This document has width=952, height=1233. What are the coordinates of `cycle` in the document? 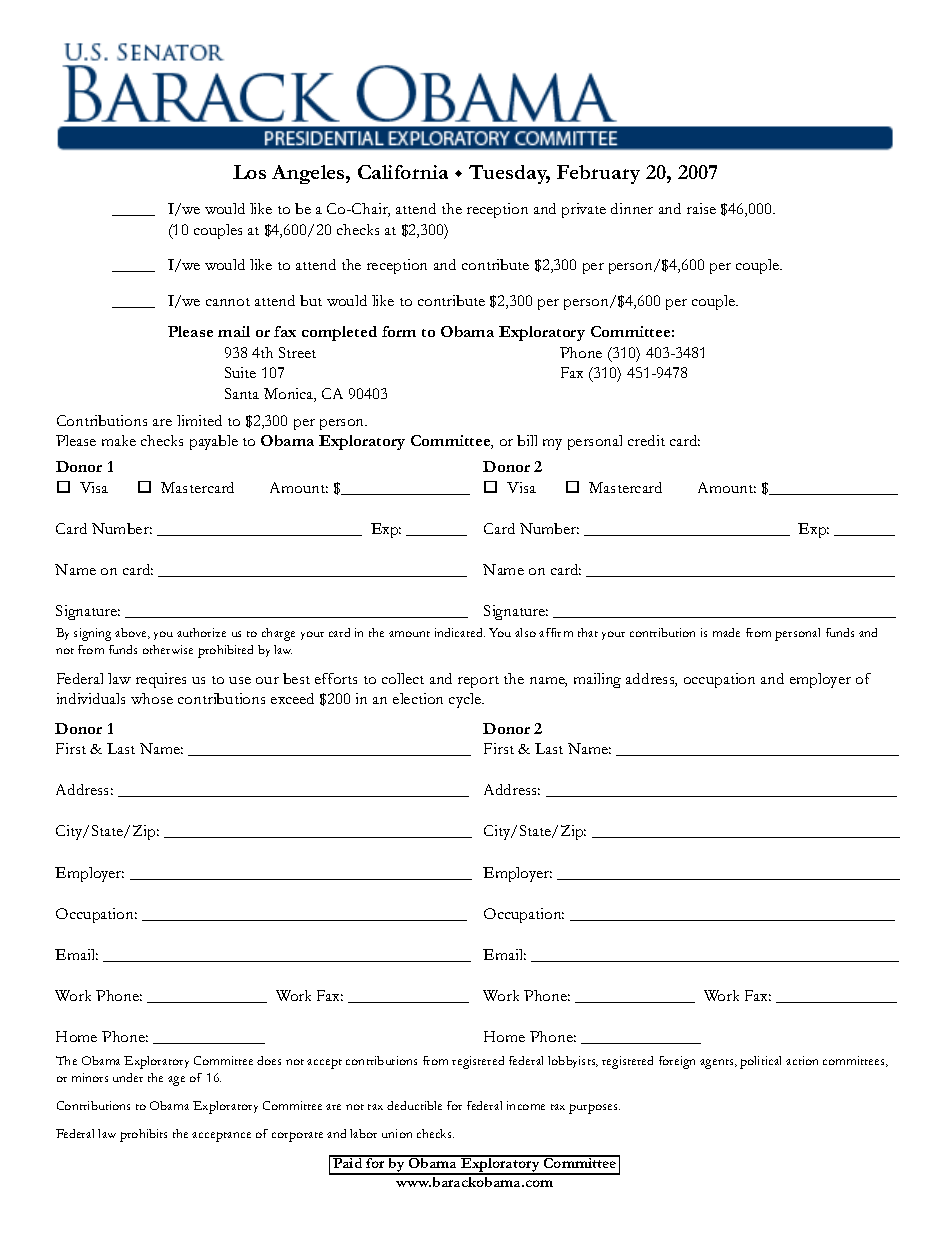 It's located at (466, 700).
